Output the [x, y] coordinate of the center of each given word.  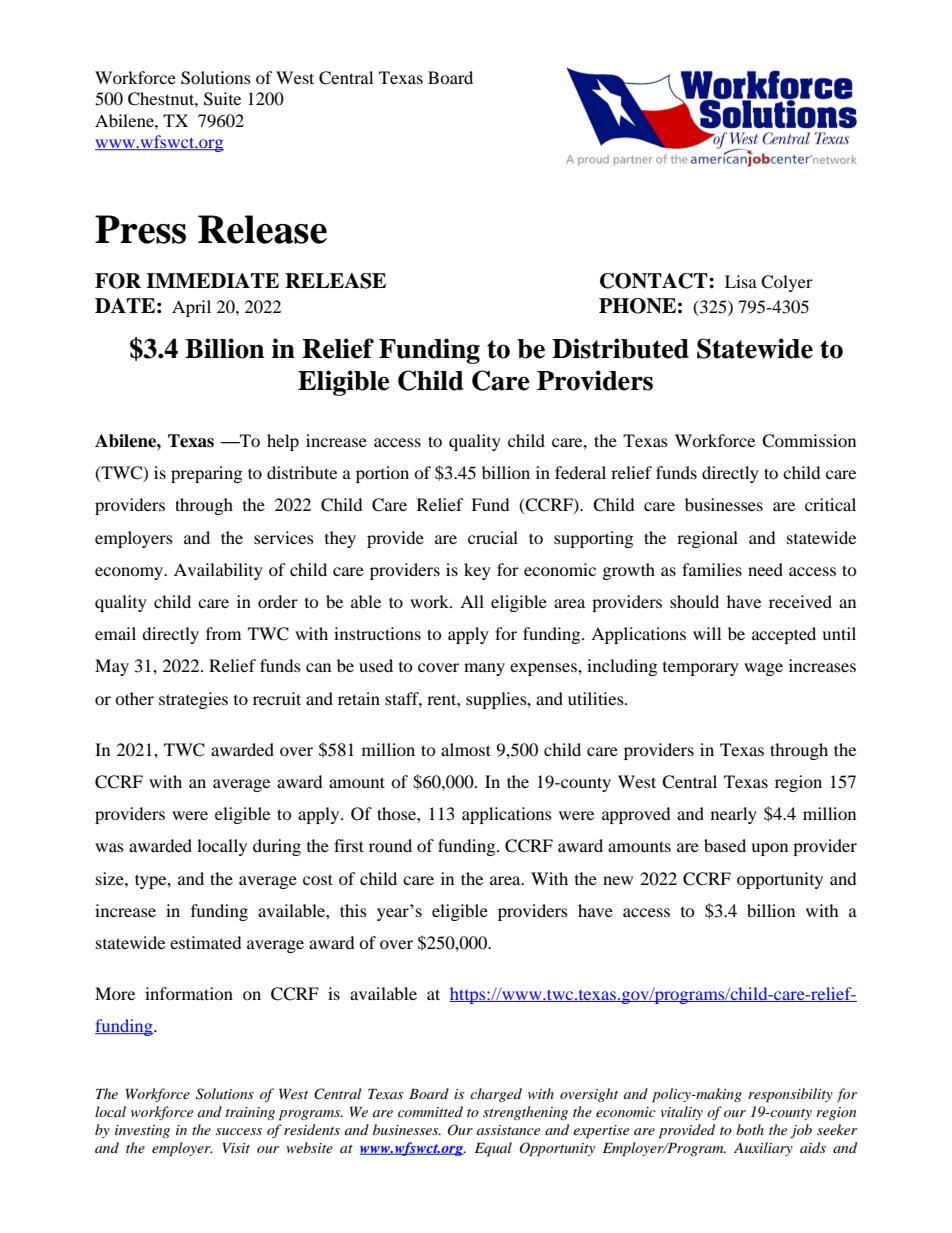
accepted [784, 635]
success [239, 1131]
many [484, 669]
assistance [508, 1130]
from [223, 633]
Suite [222, 99]
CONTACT [655, 281]
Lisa [741, 281]
